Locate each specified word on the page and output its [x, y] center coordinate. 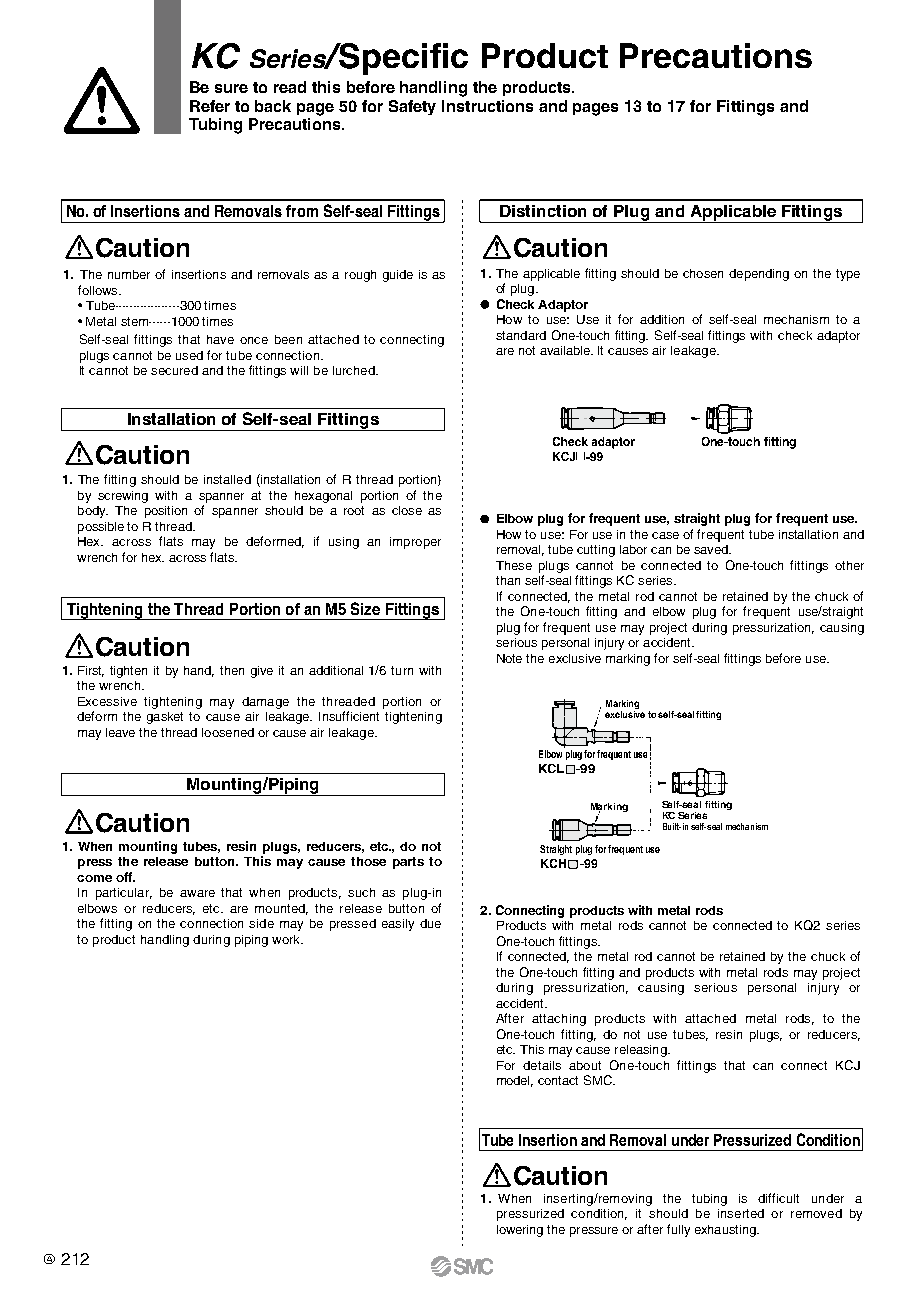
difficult [778, 1198]
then [232, 670]
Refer [210, 106]
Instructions [487, 106]
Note [509, 658]
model [515, 1081]
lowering [520, 1231]
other [849, 565]
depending [759, 275]
